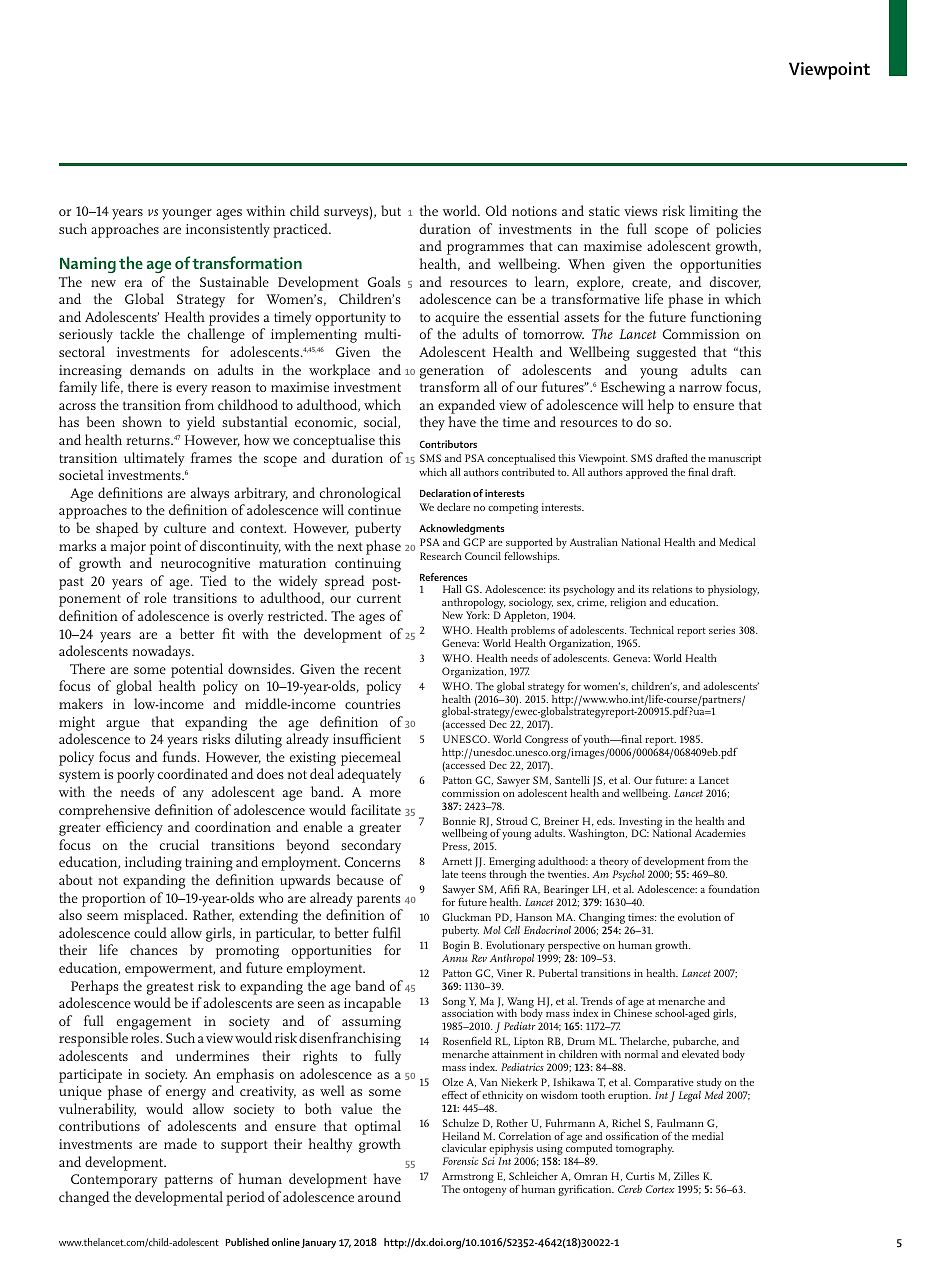  Describe the element at coordinates (597, 1001) in the screenshot. I see `Trends` at that location.
